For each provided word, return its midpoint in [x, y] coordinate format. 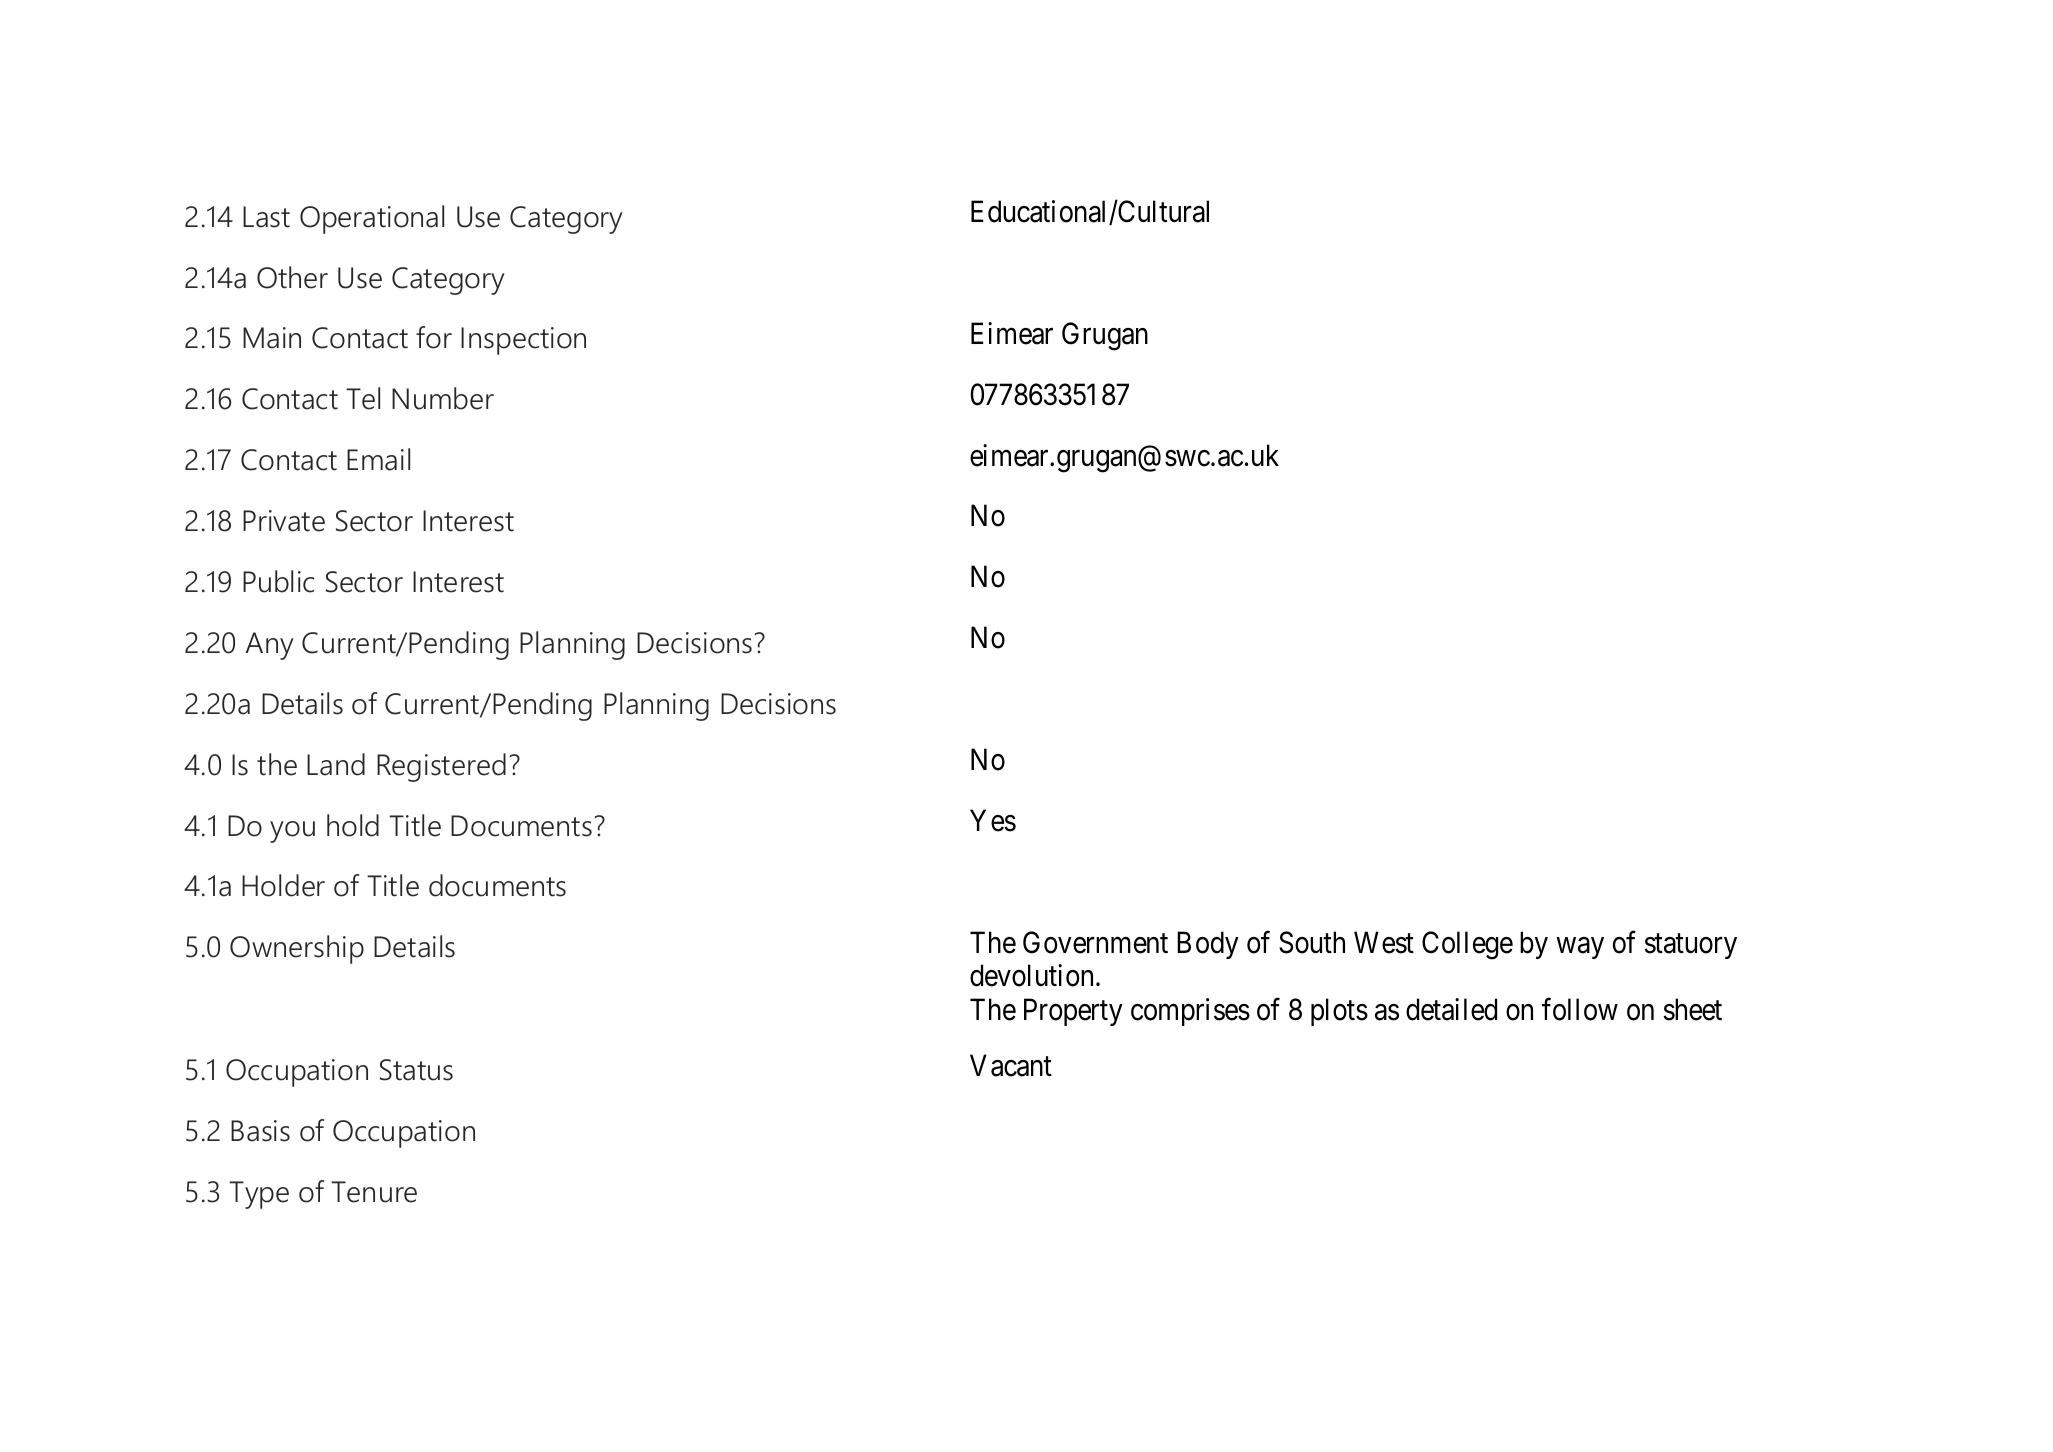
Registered [441, 767]
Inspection [523, 341]
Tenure [374, 1192]
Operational [372, 219]
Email [378, 459]
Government [1095, 942]
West [1384, 942]
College [1467, 945]
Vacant [1011, 1065]
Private [284, 521]
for [434, 337]
